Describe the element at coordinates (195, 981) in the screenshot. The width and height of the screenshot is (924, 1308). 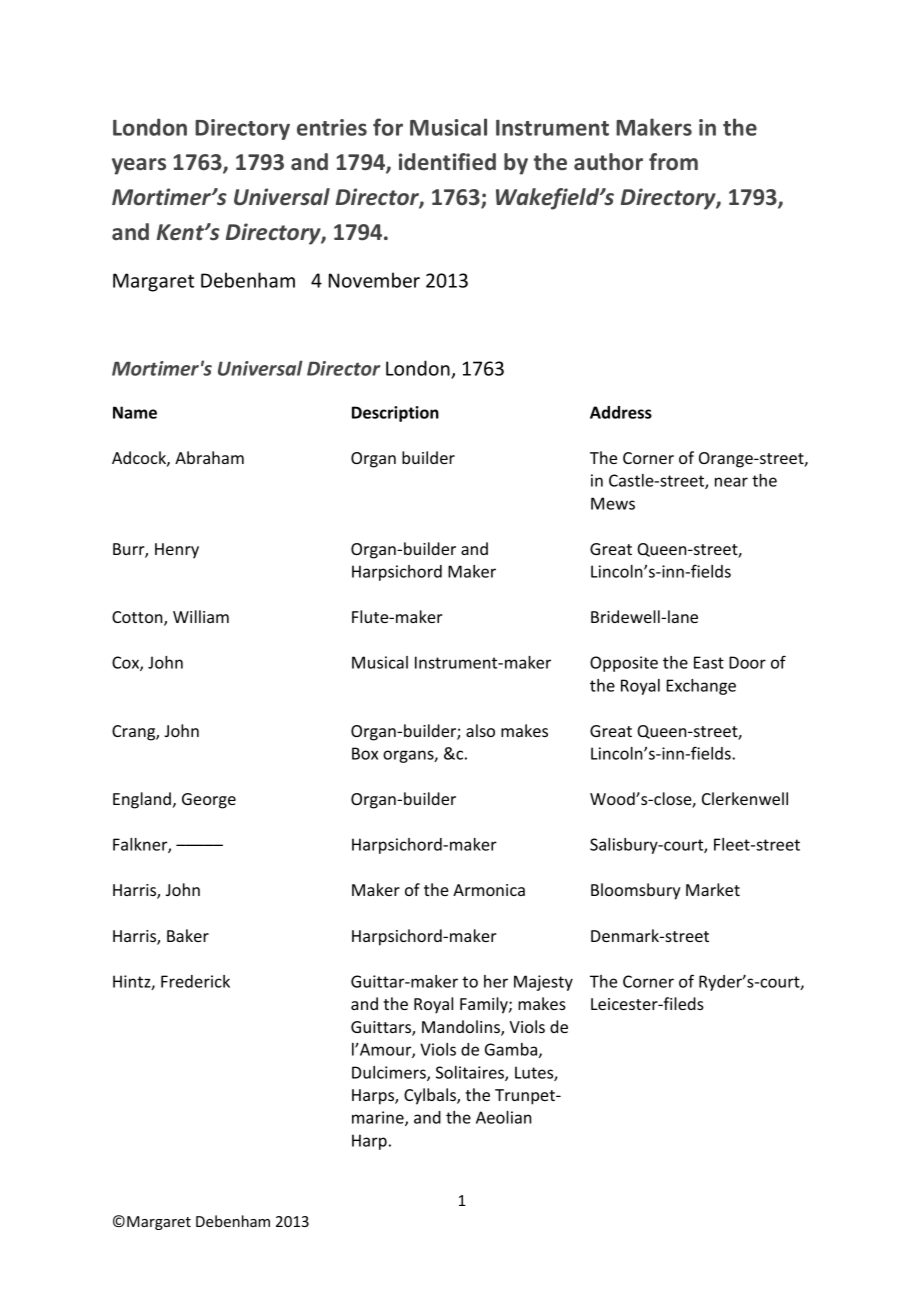
I see `Frederick` at that location.
